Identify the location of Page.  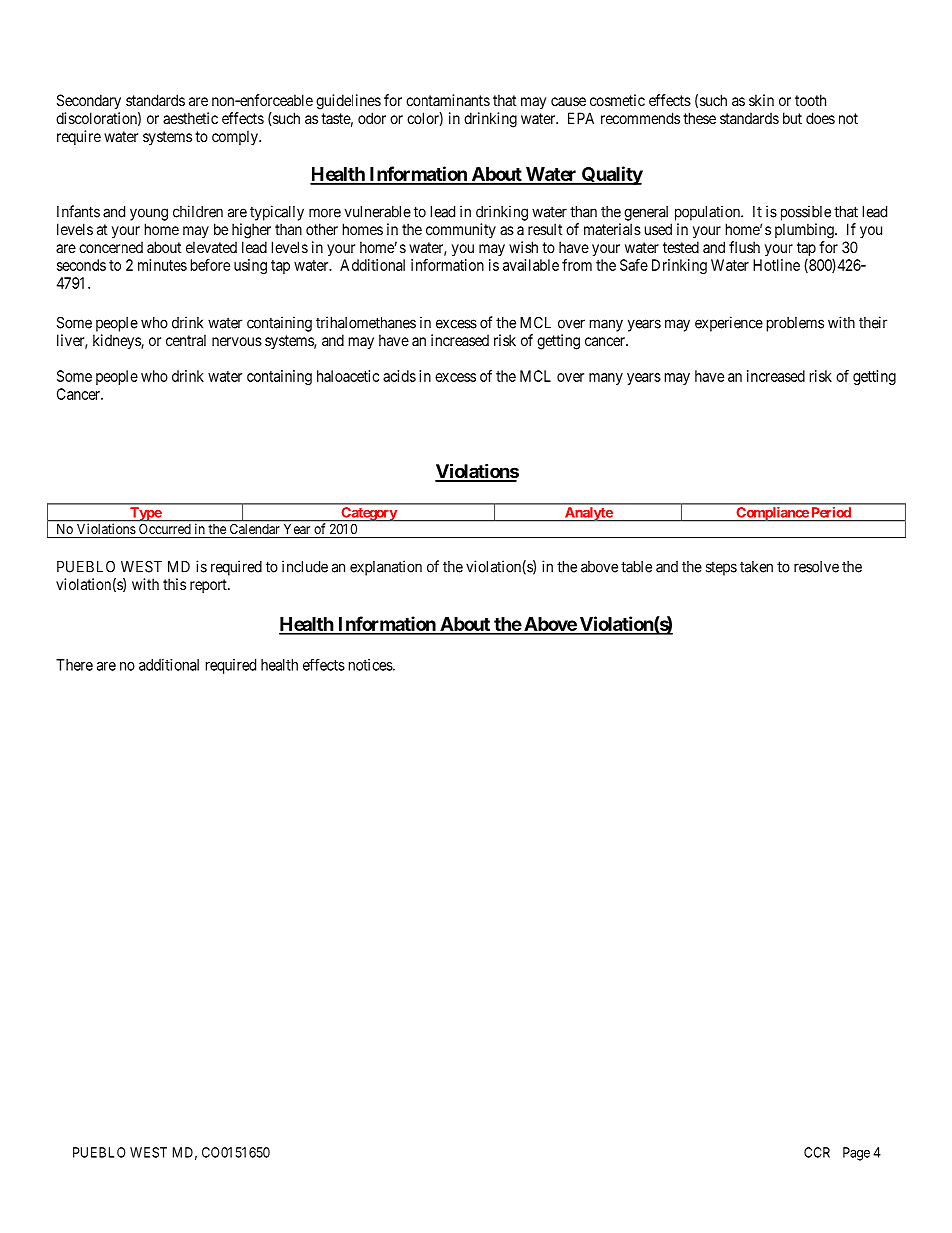
(856, 1154).
